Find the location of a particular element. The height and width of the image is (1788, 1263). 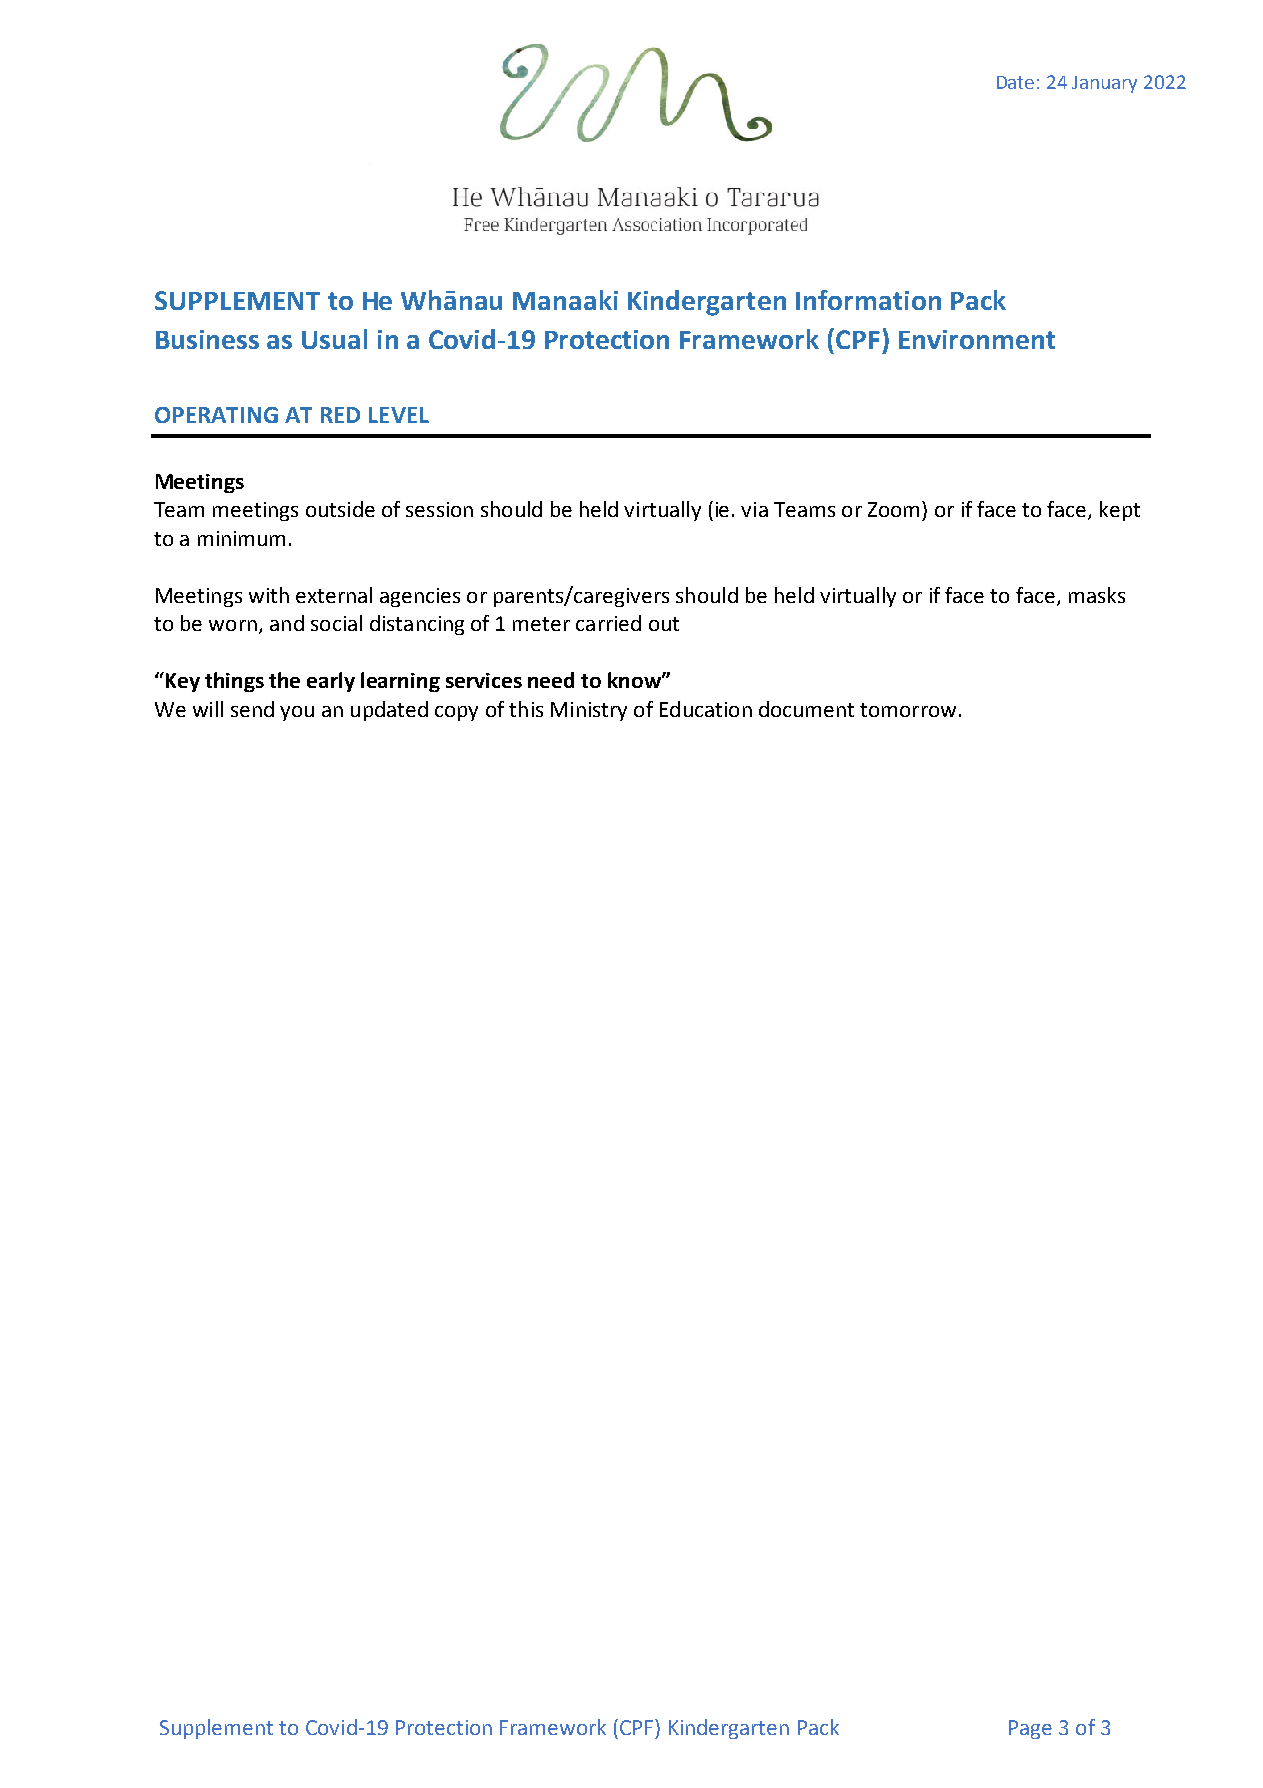

will is located at coordinates (208, 709).
